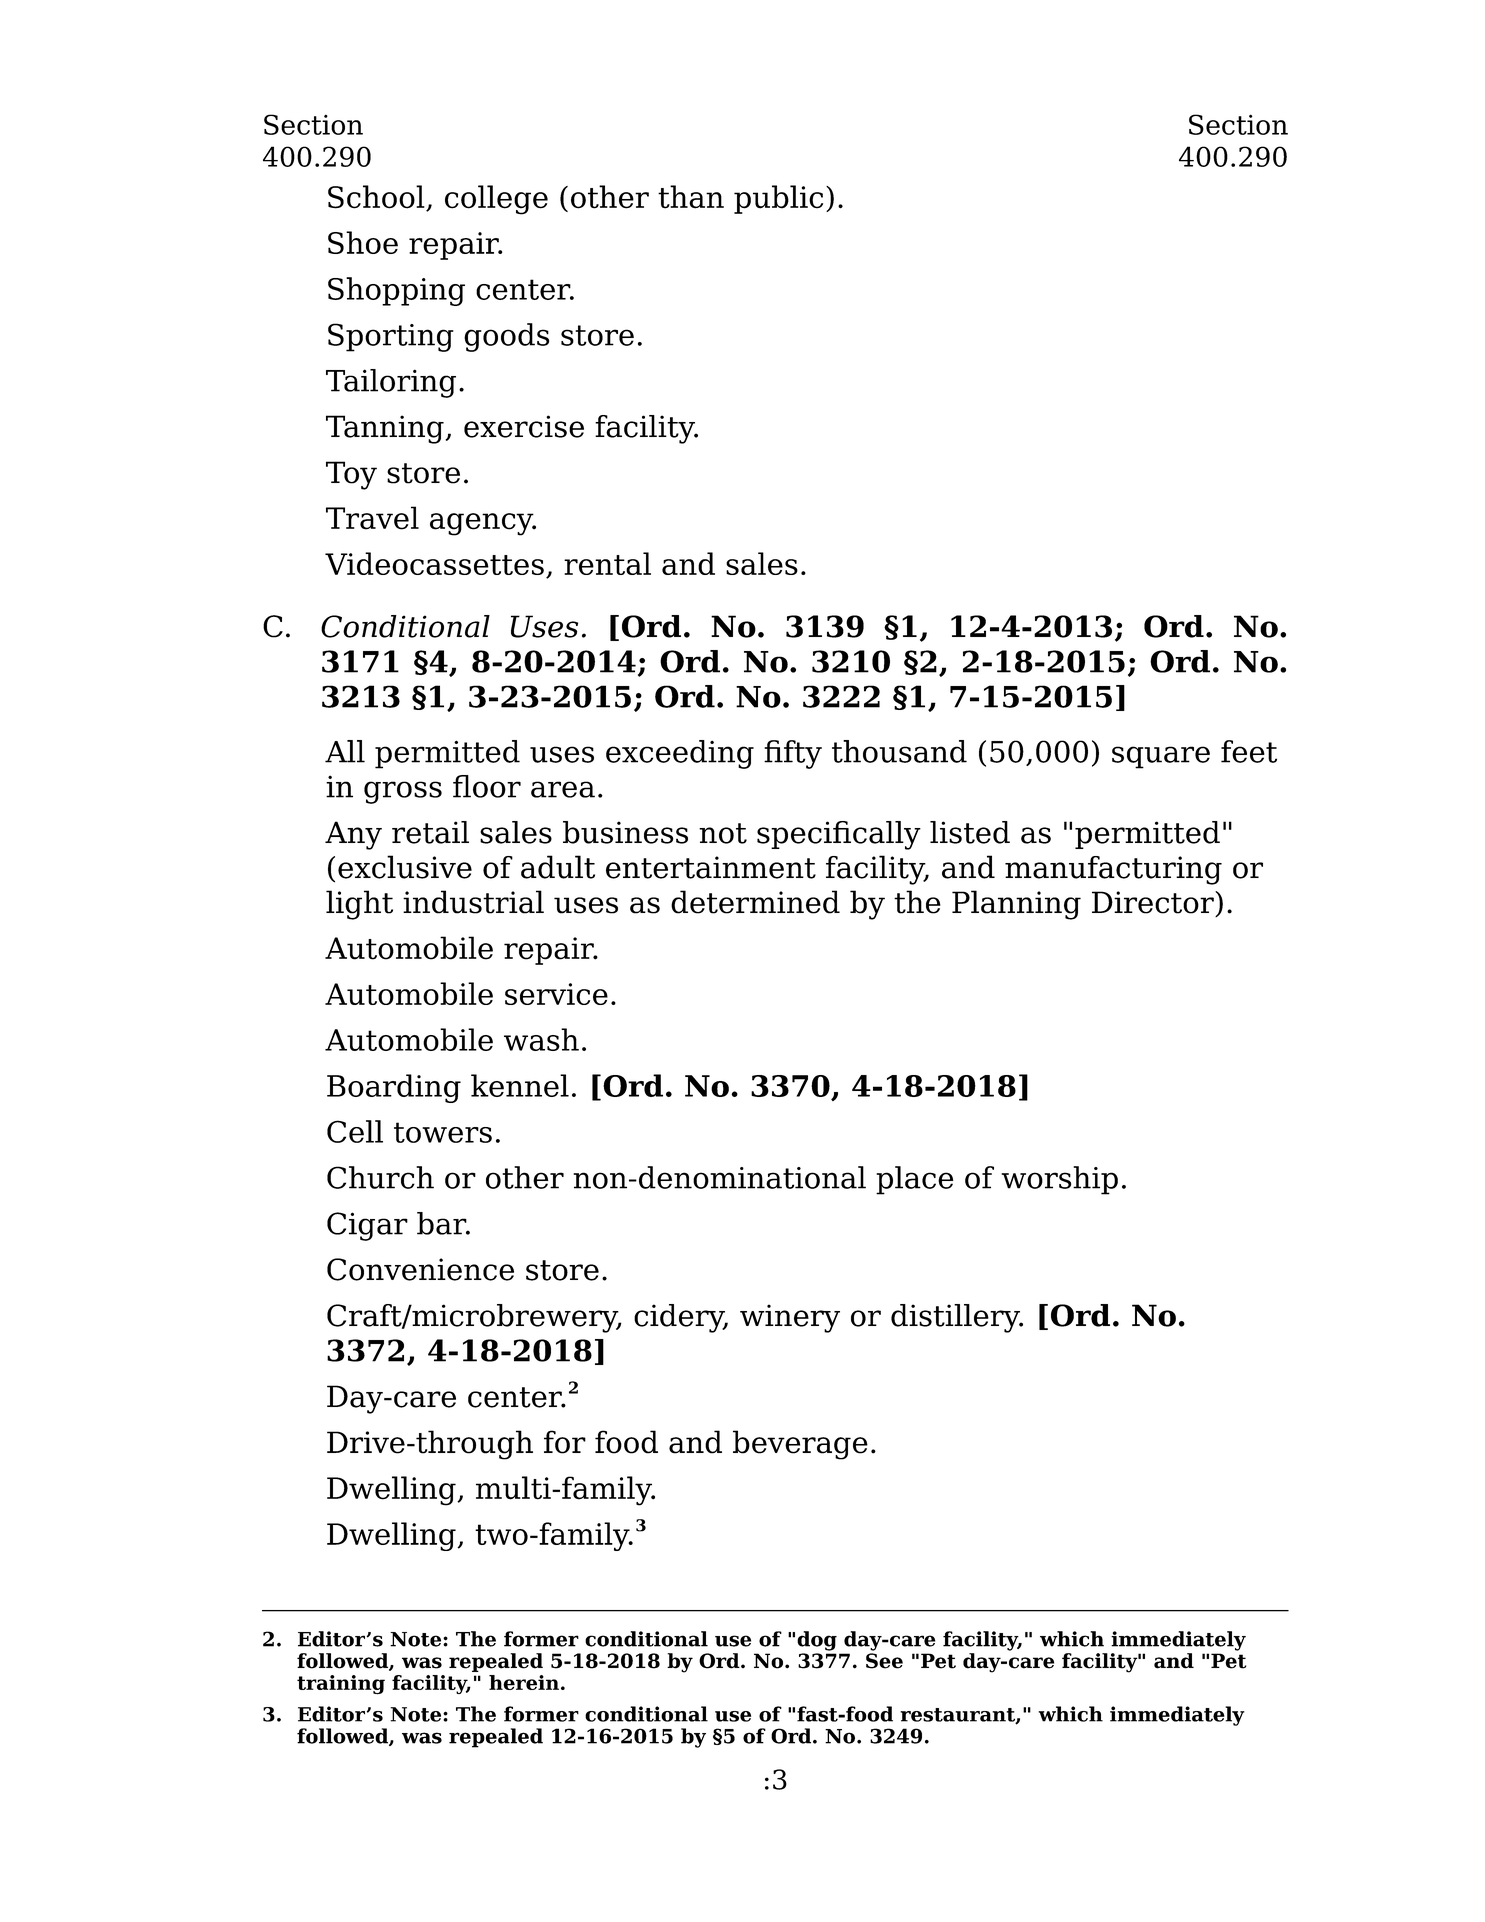 This image has width=1485, height=1922. Describe the element at coordinates (483, 524) in the image. I see `agency` at that location.
